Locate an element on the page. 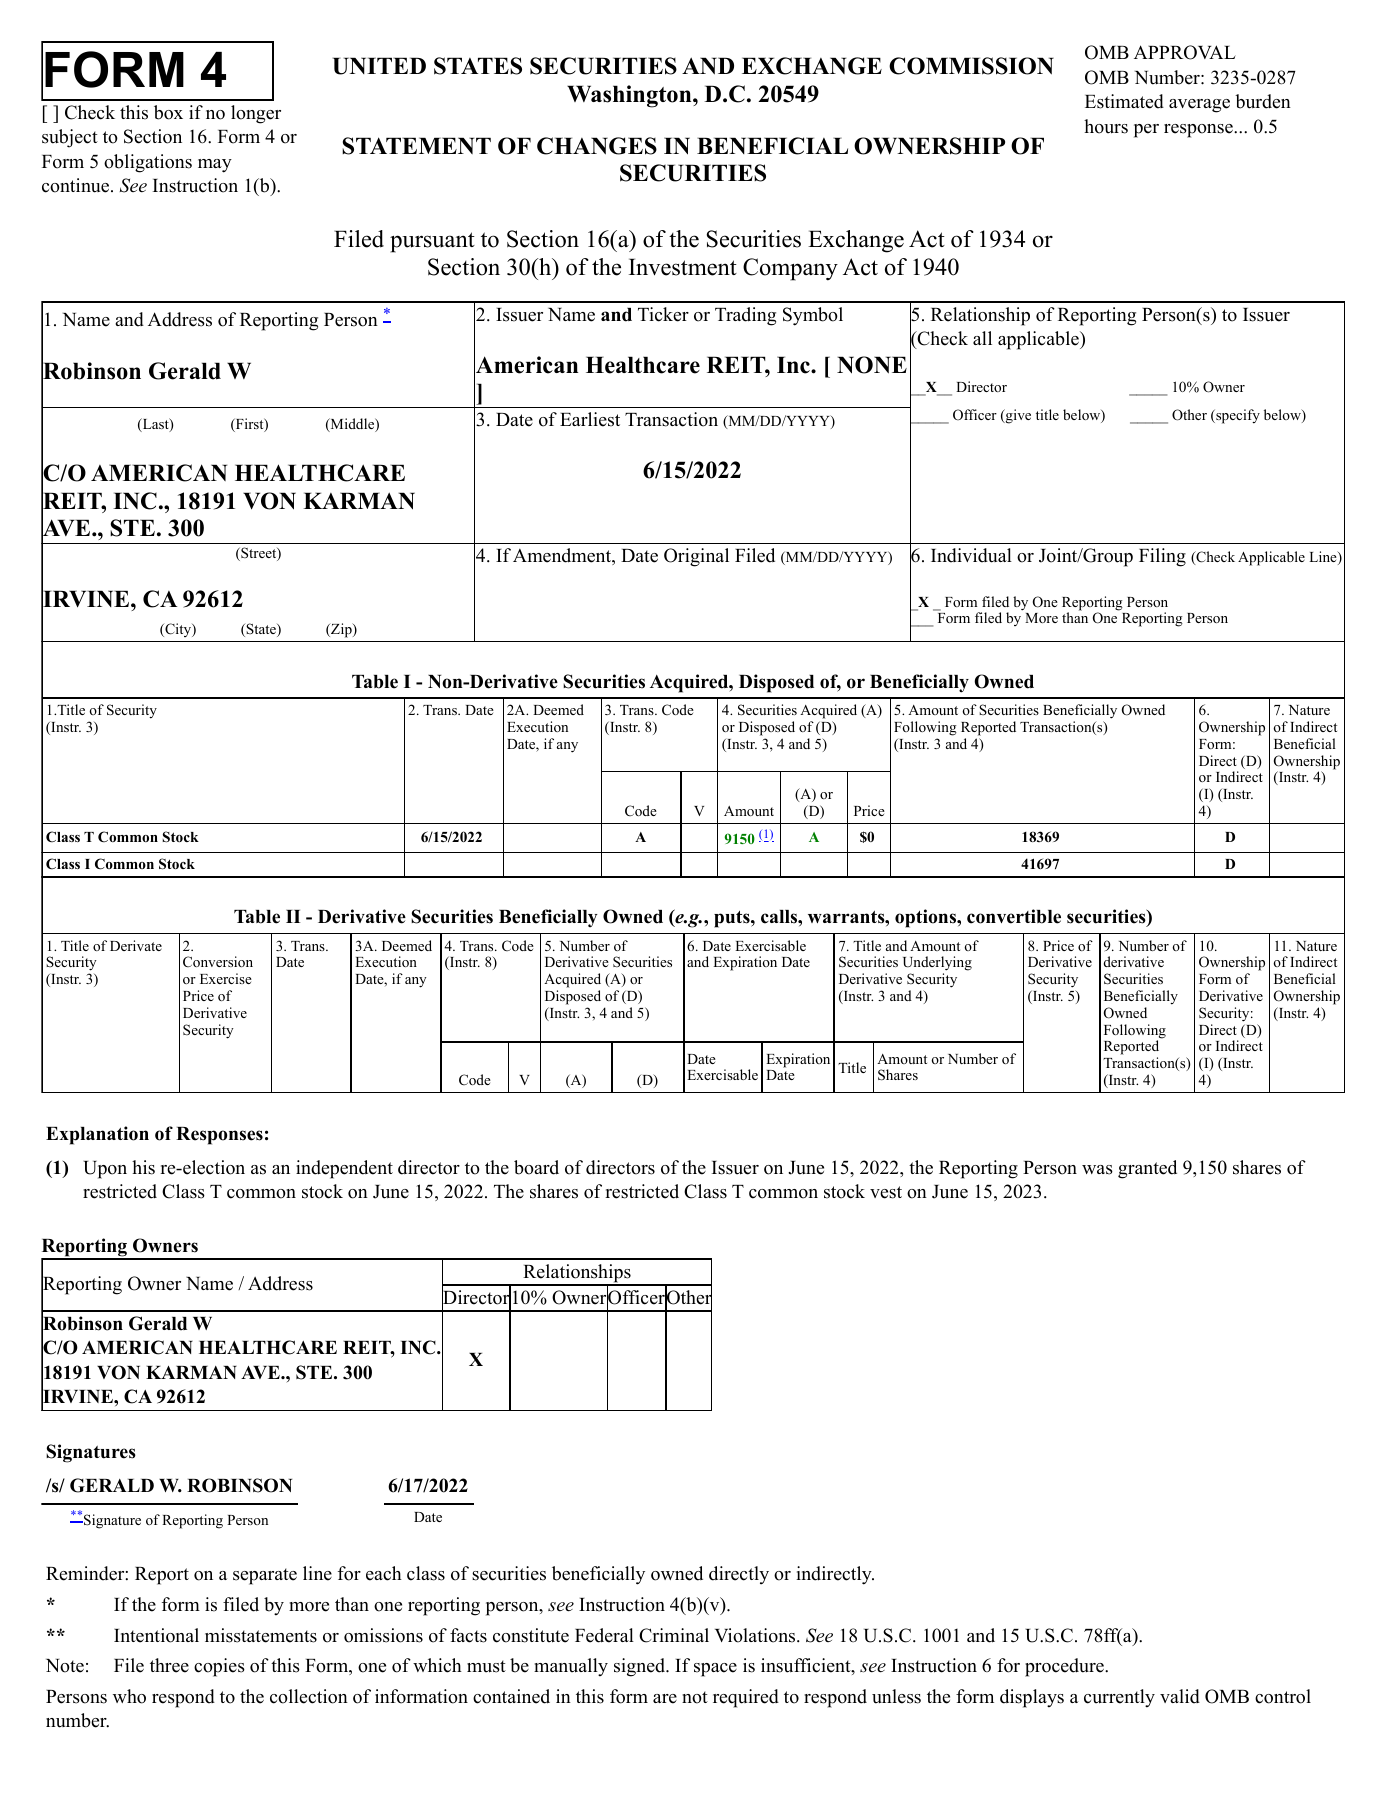 This image has width=1386, height=1794. Original is located at coordinates (696, 557).
